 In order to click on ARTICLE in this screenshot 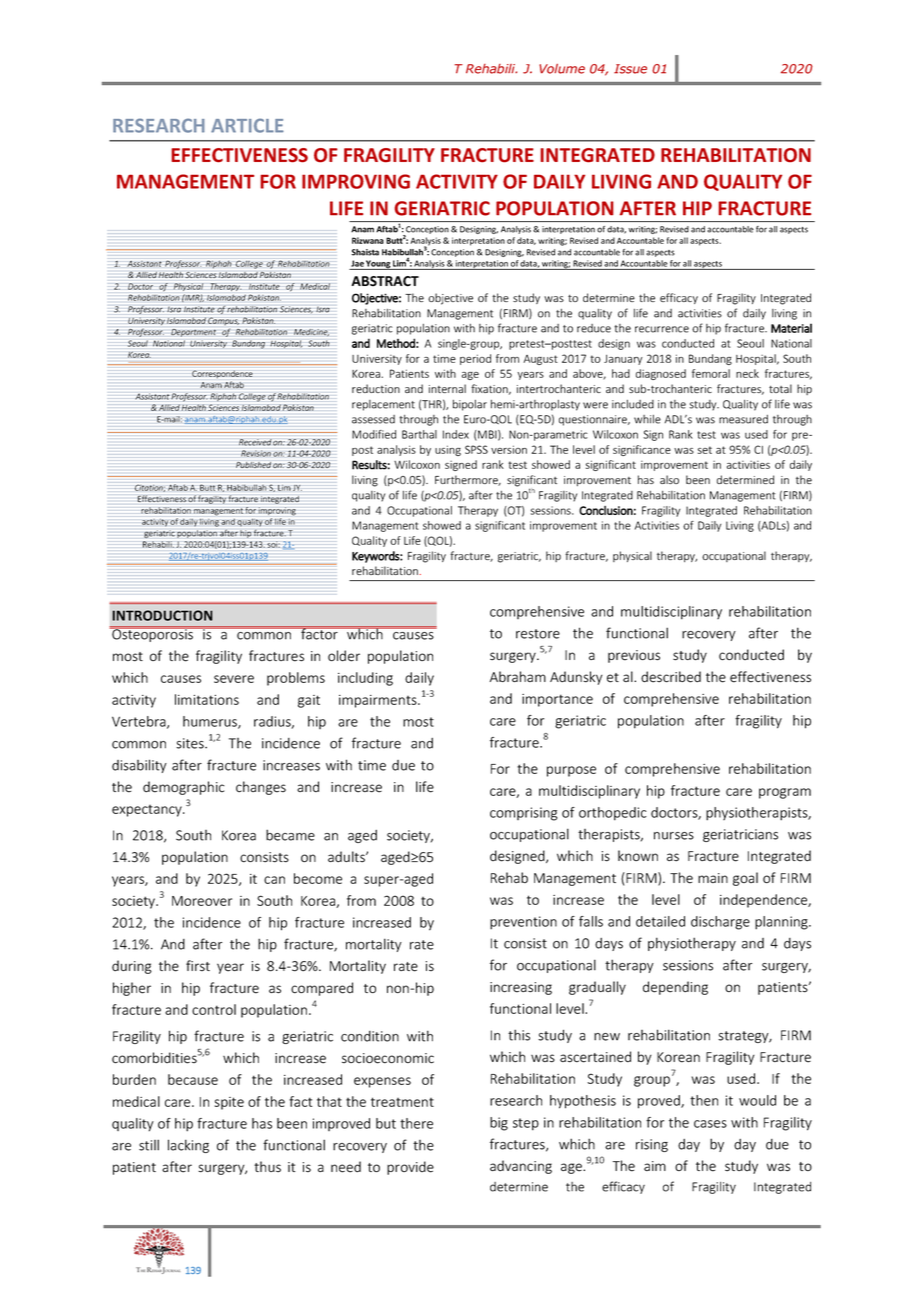, I will do `click(247, 125)`.
